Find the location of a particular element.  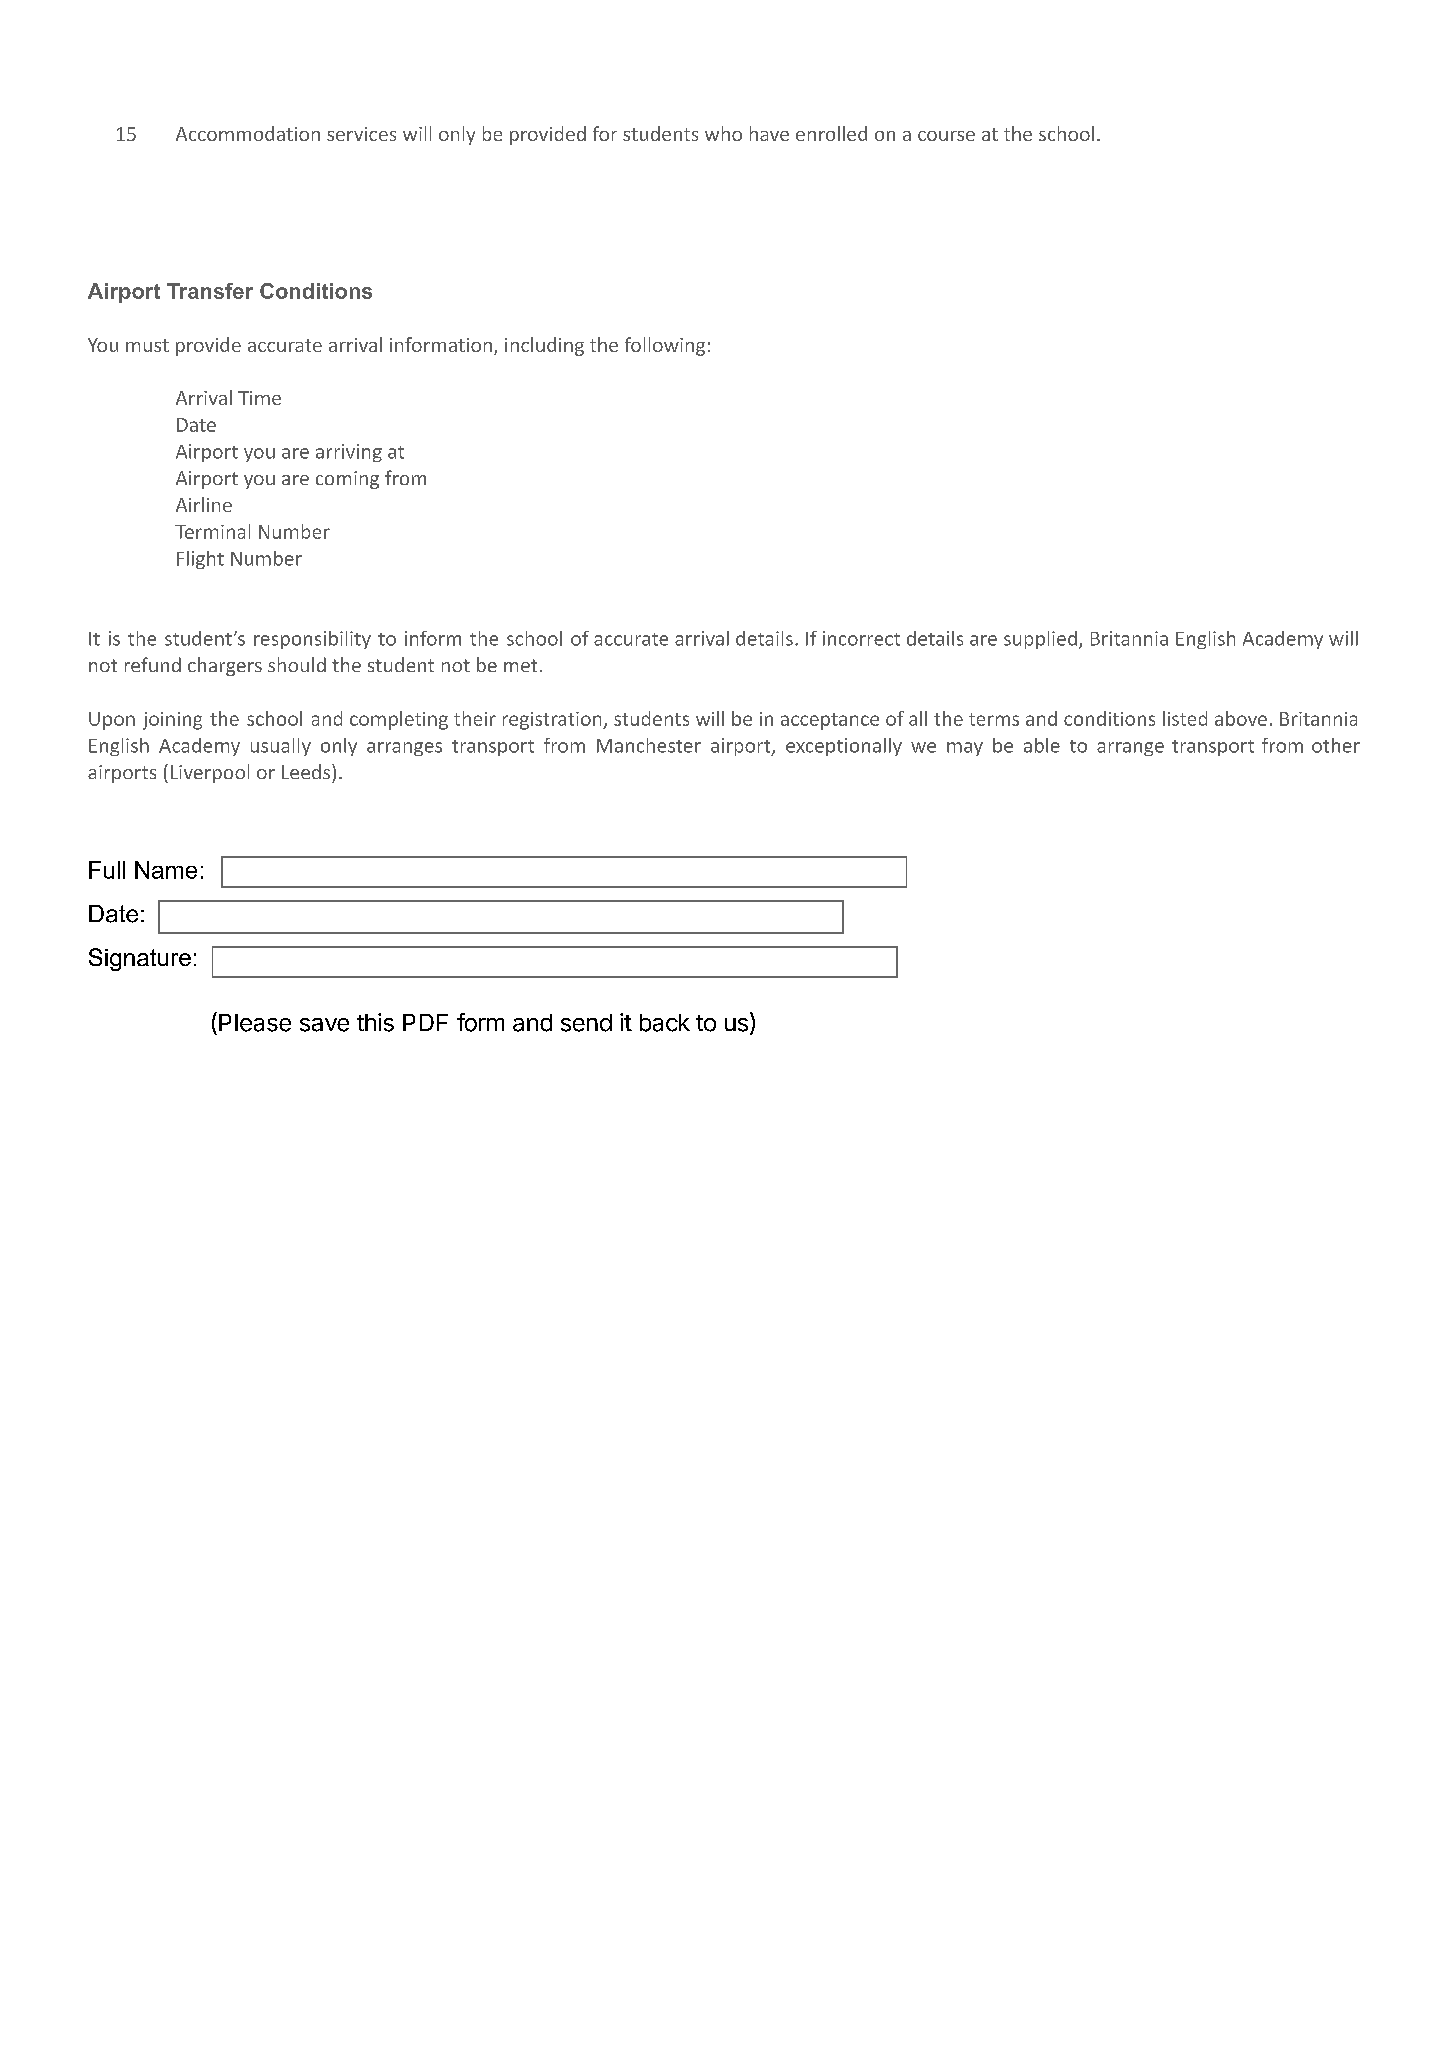

incorrect is located at coordinates (861, 638).
